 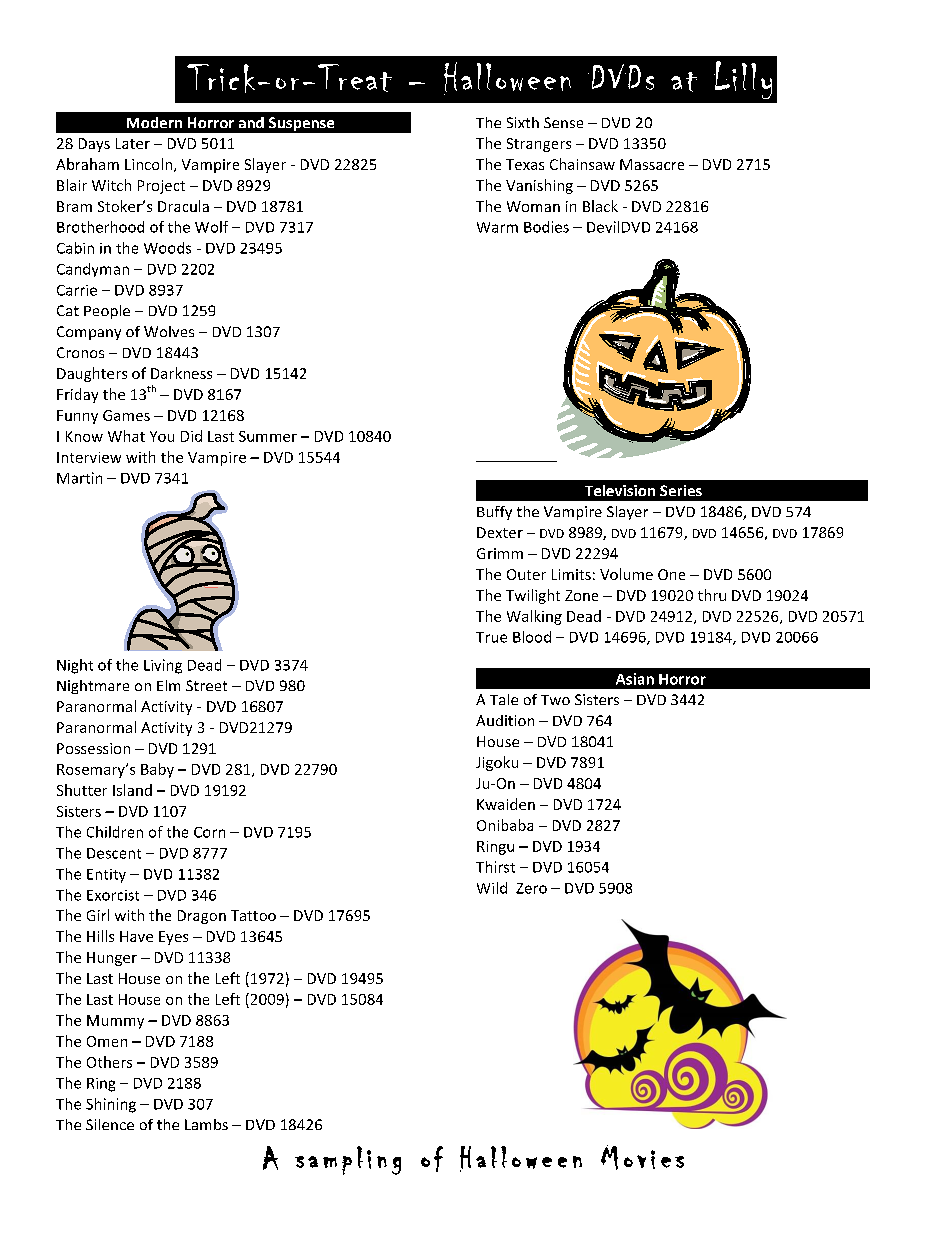 What do you see at coordinates (523, 122) in the image?
I see `Sixth` at bounding box center [523, 122].
